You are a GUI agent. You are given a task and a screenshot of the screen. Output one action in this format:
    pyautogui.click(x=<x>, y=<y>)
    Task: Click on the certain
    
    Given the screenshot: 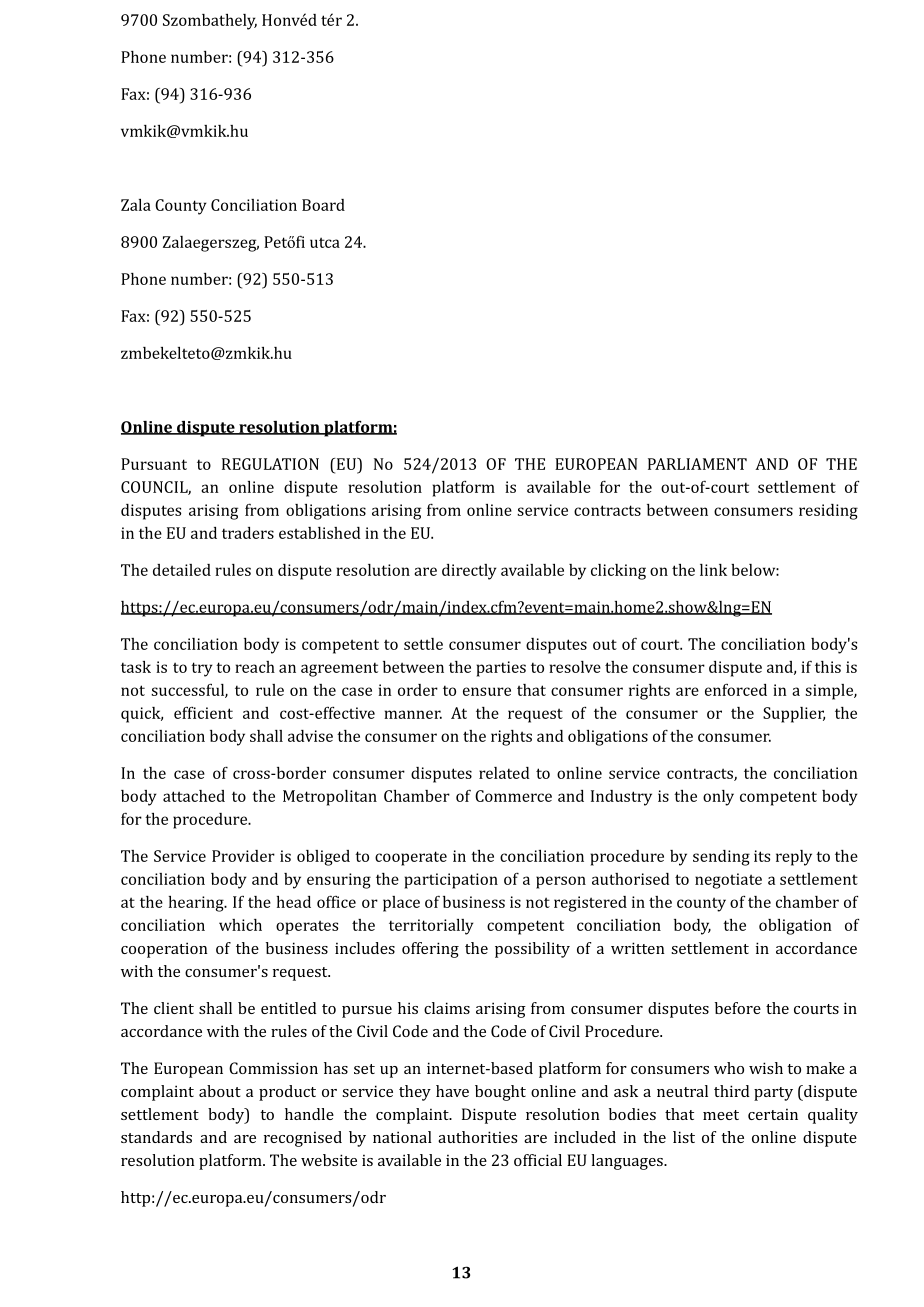 What is the action you would take?
    pyautogui.click(x=773, y=1114)
